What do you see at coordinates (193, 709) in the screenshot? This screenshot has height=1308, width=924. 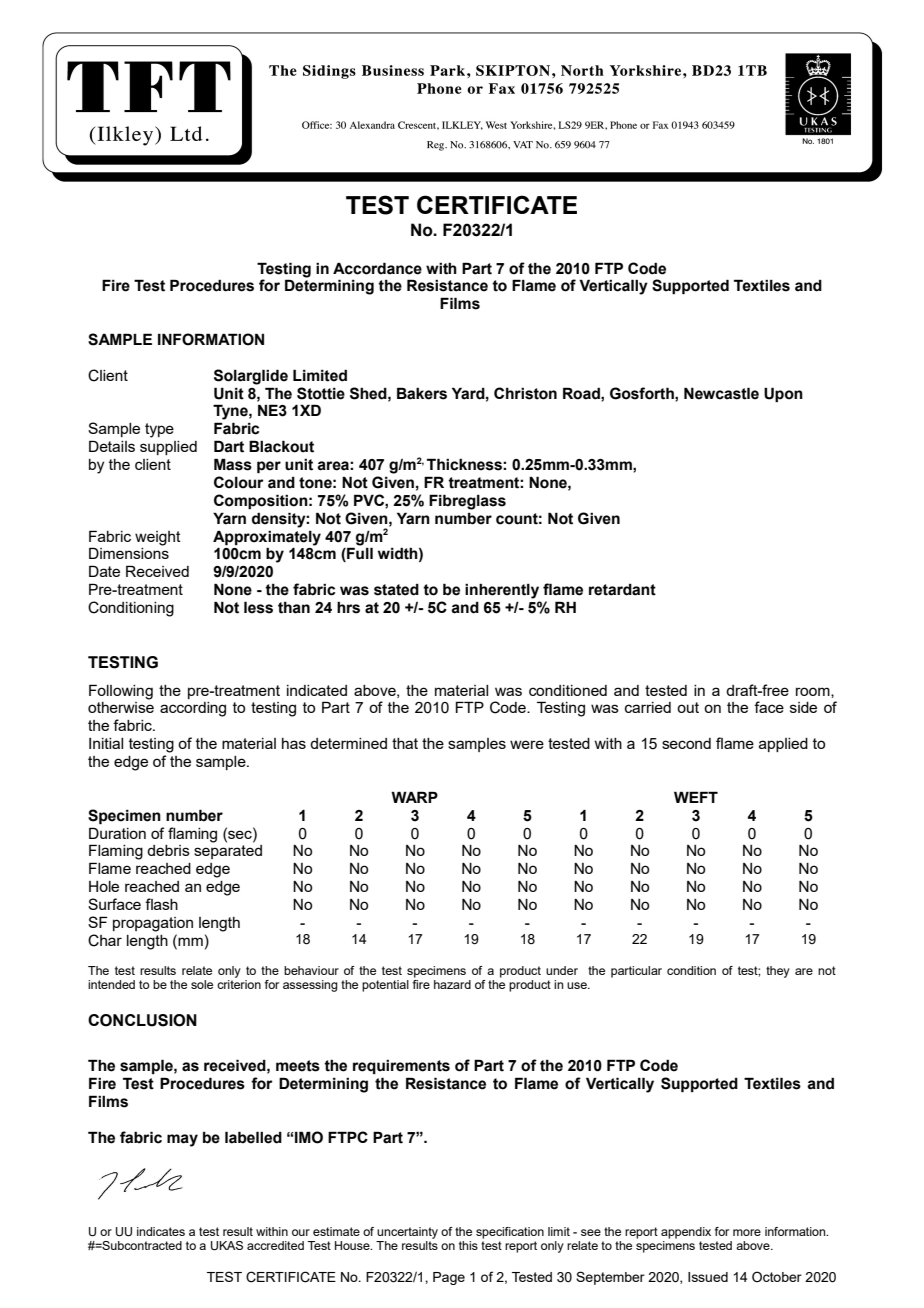 I see `according` at bounding box center [193, 709].
